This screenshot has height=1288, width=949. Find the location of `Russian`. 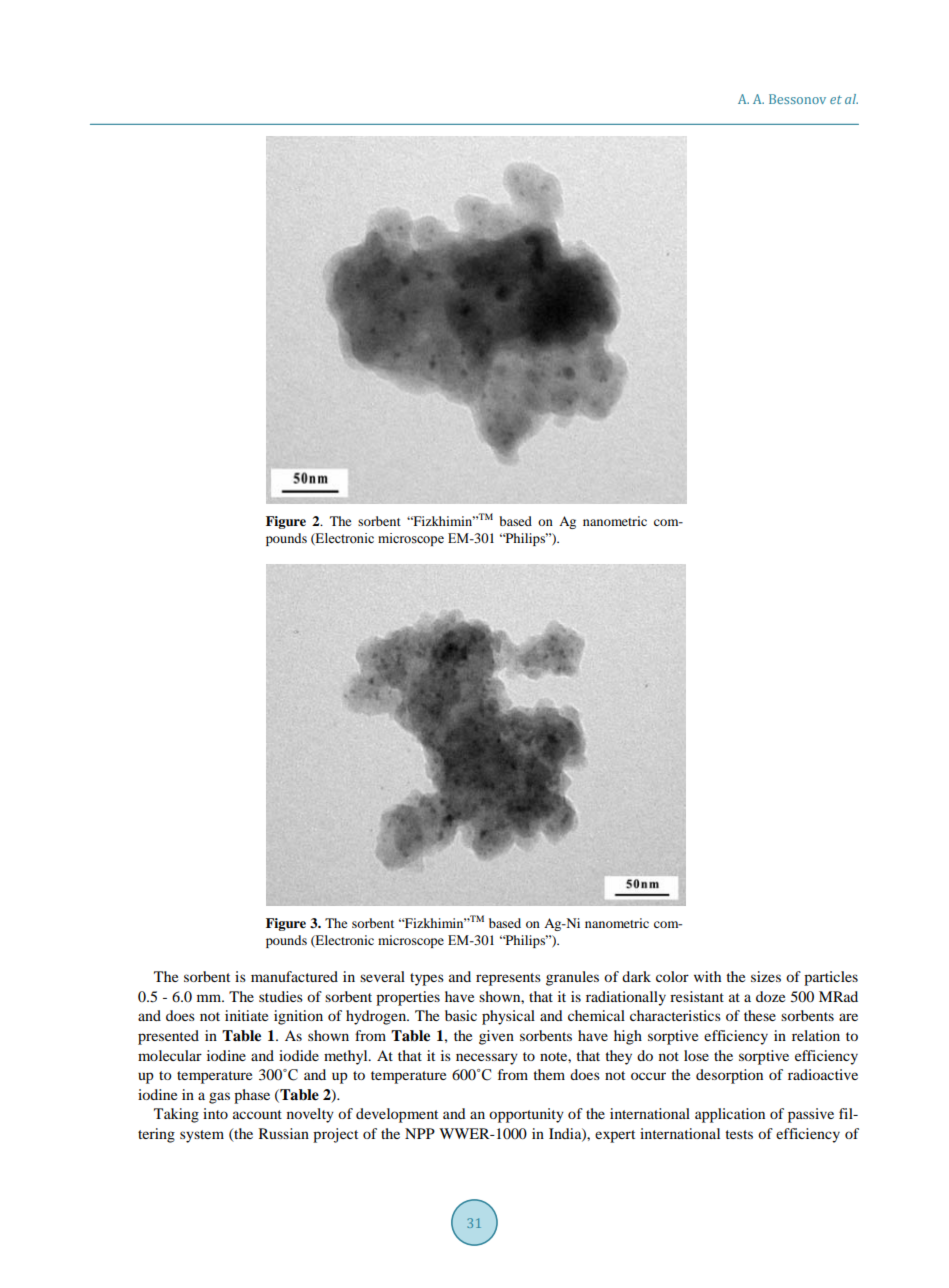

Russian is located at coordinates (284, 1133).
